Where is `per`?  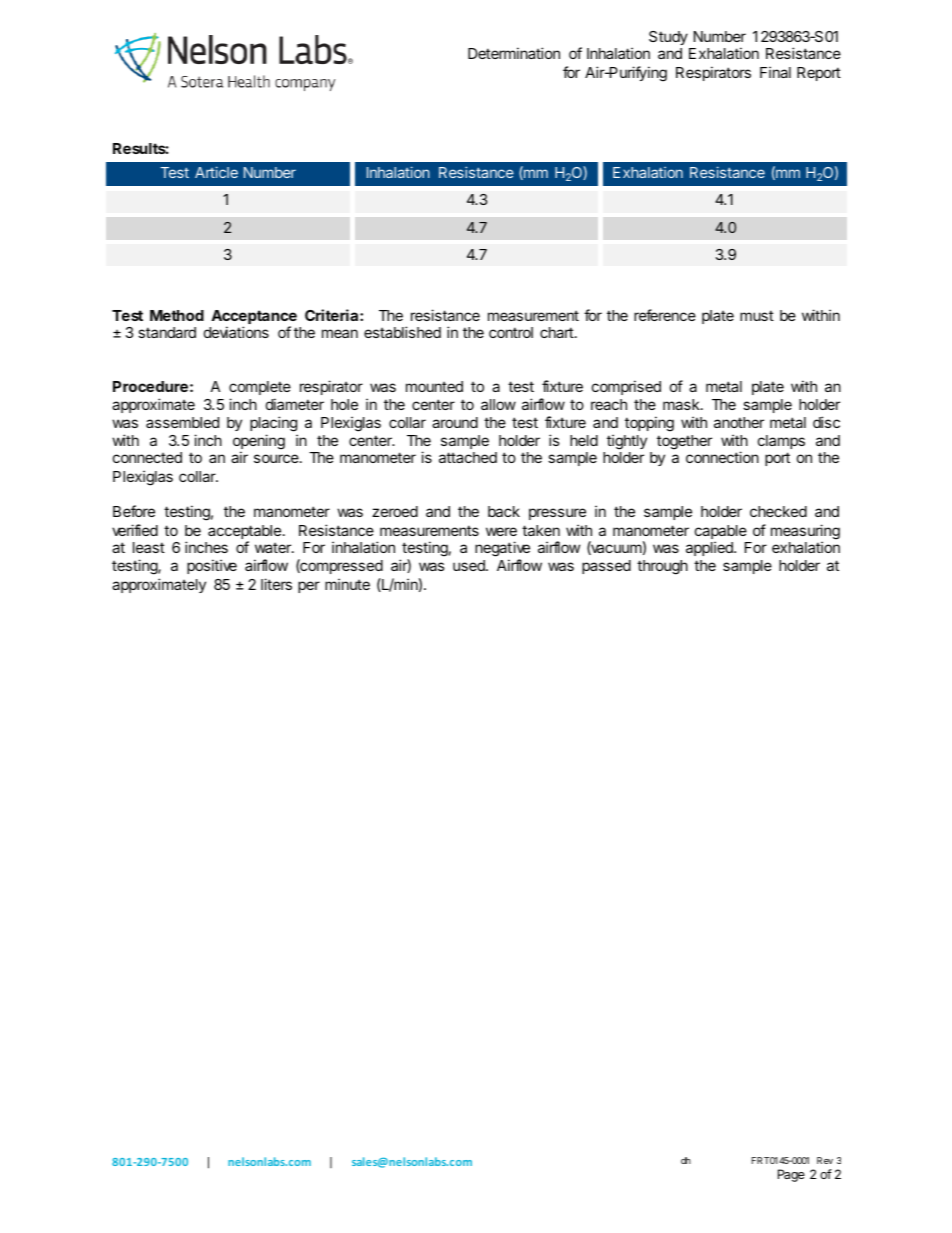
per is located at coordinates (309, 587).
